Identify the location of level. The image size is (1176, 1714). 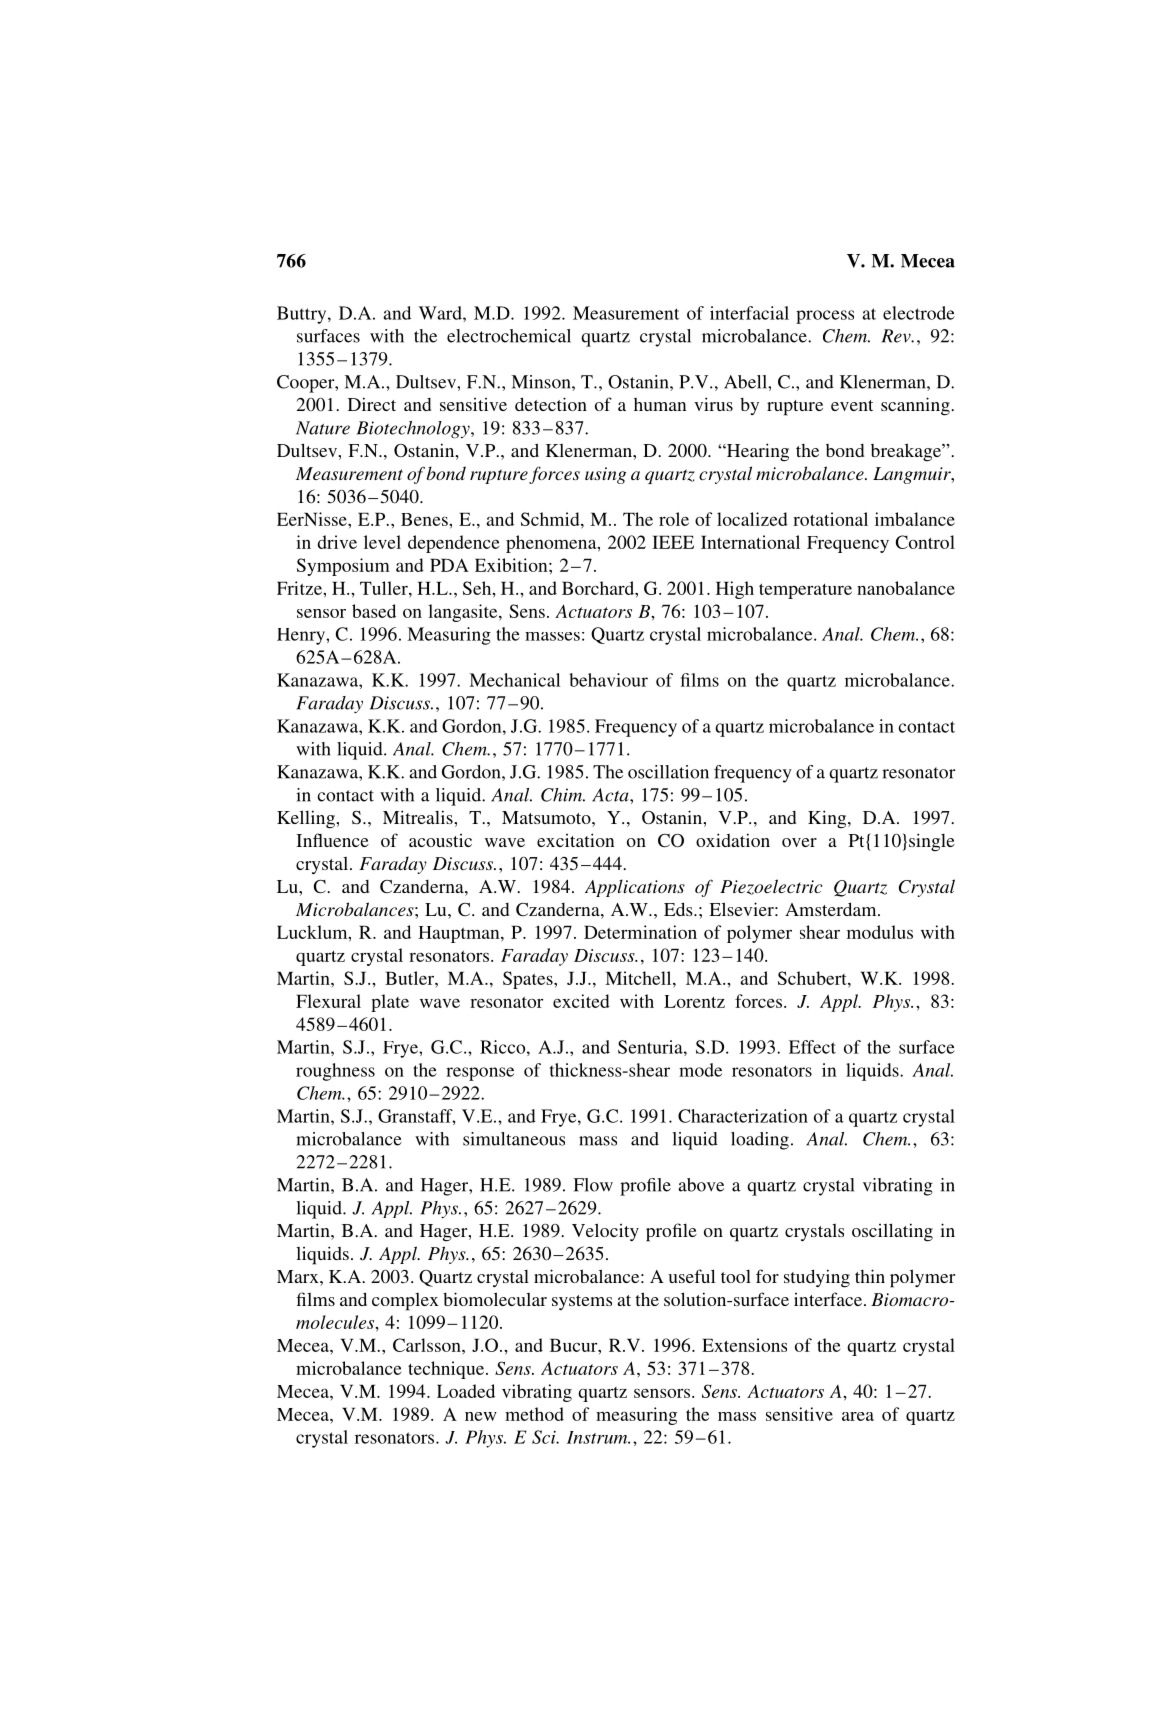
(382, 542).
